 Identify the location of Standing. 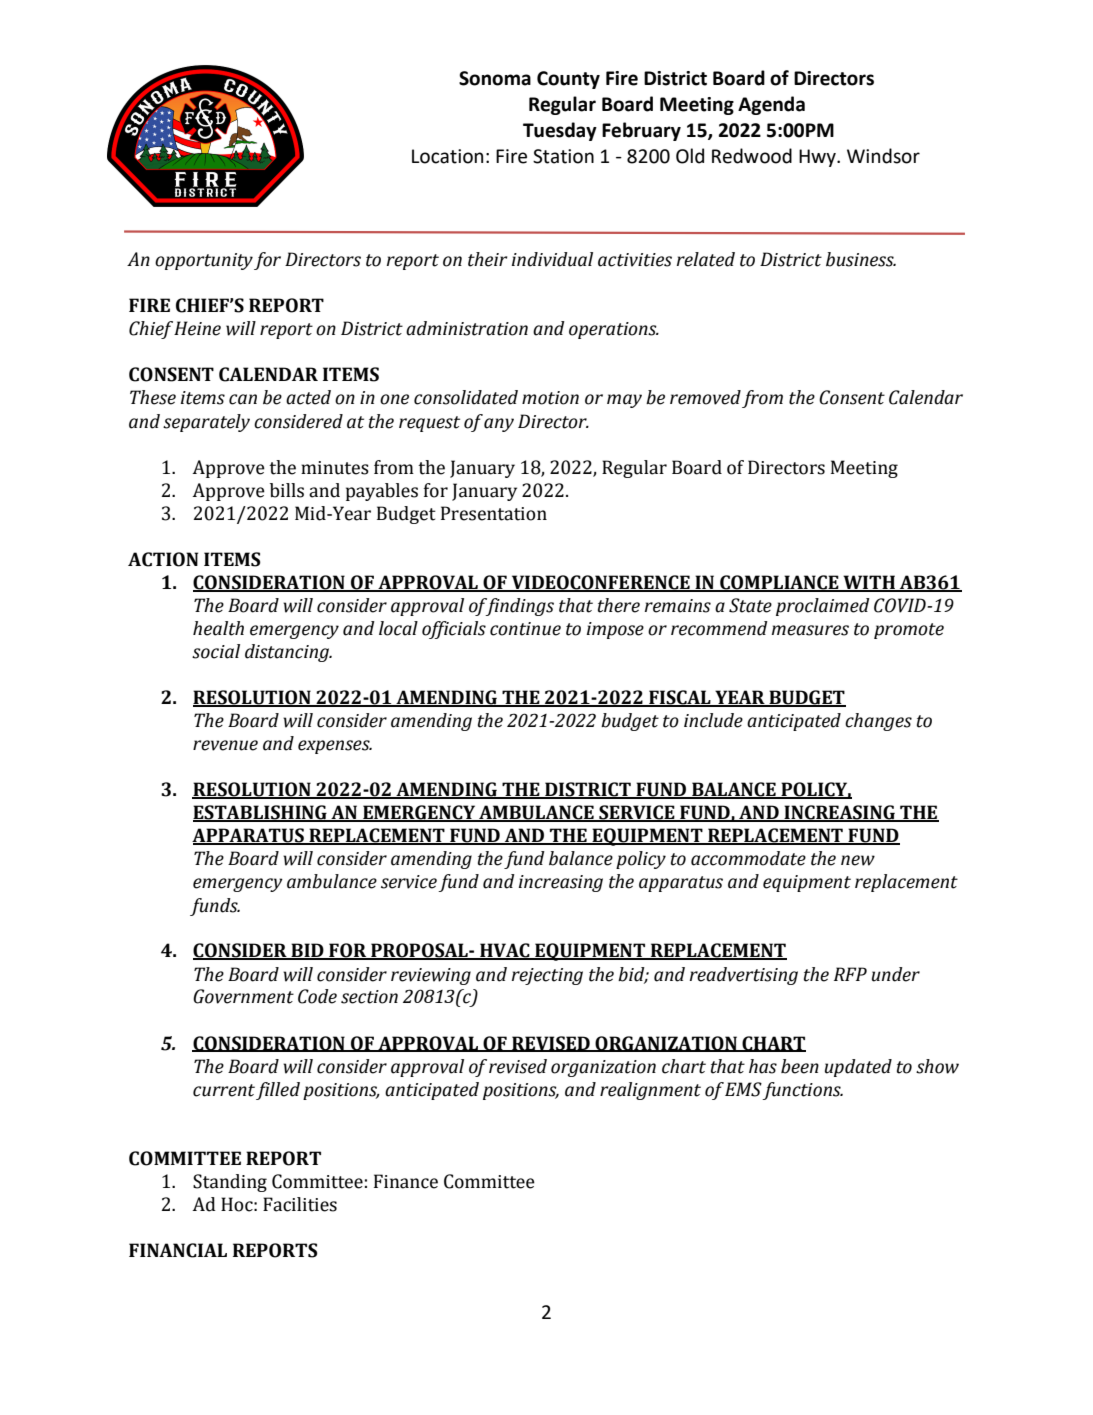
(230, 1183).
